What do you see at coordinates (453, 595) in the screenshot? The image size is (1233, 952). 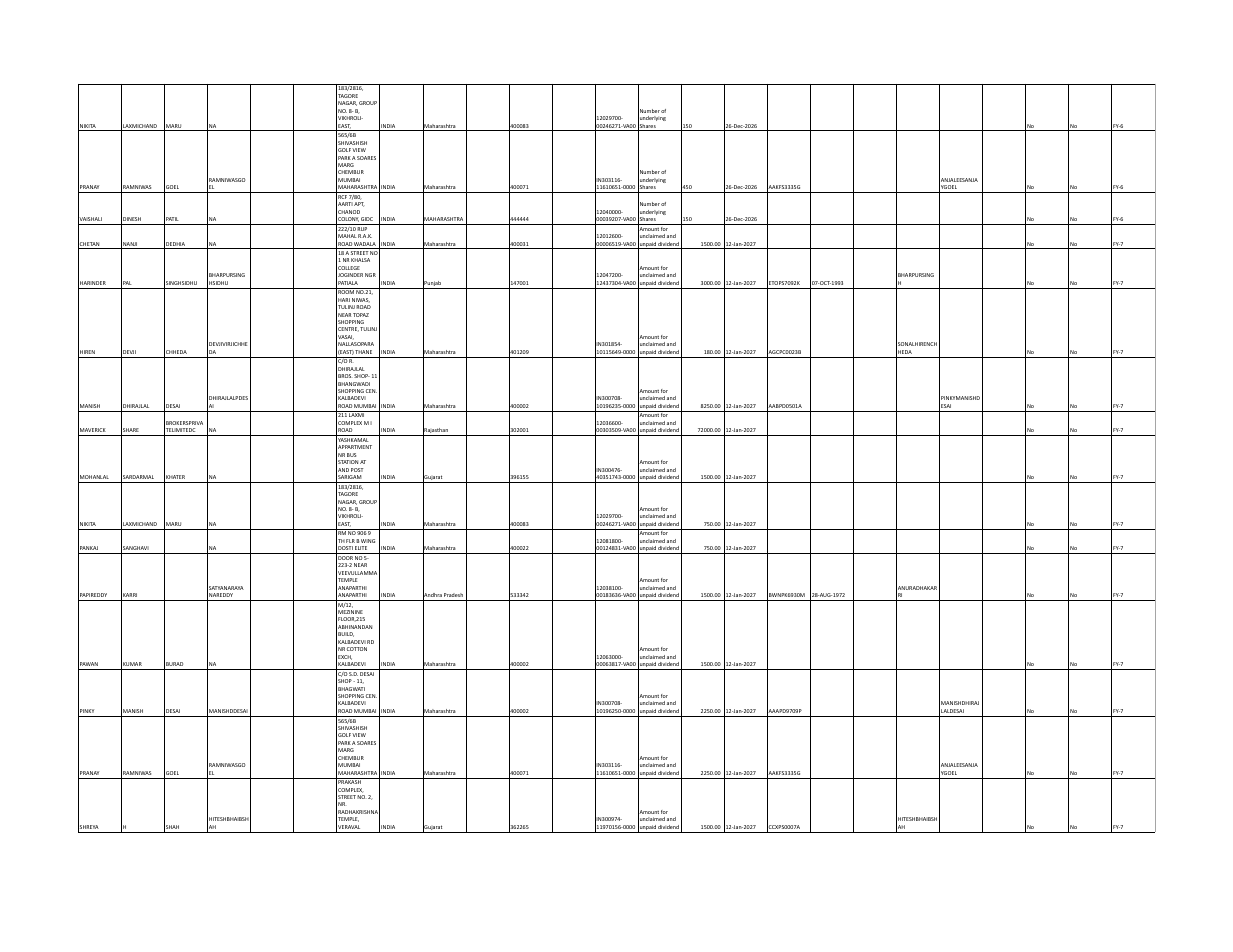 I see `Pradesh` at bounding box center [453, 595].
